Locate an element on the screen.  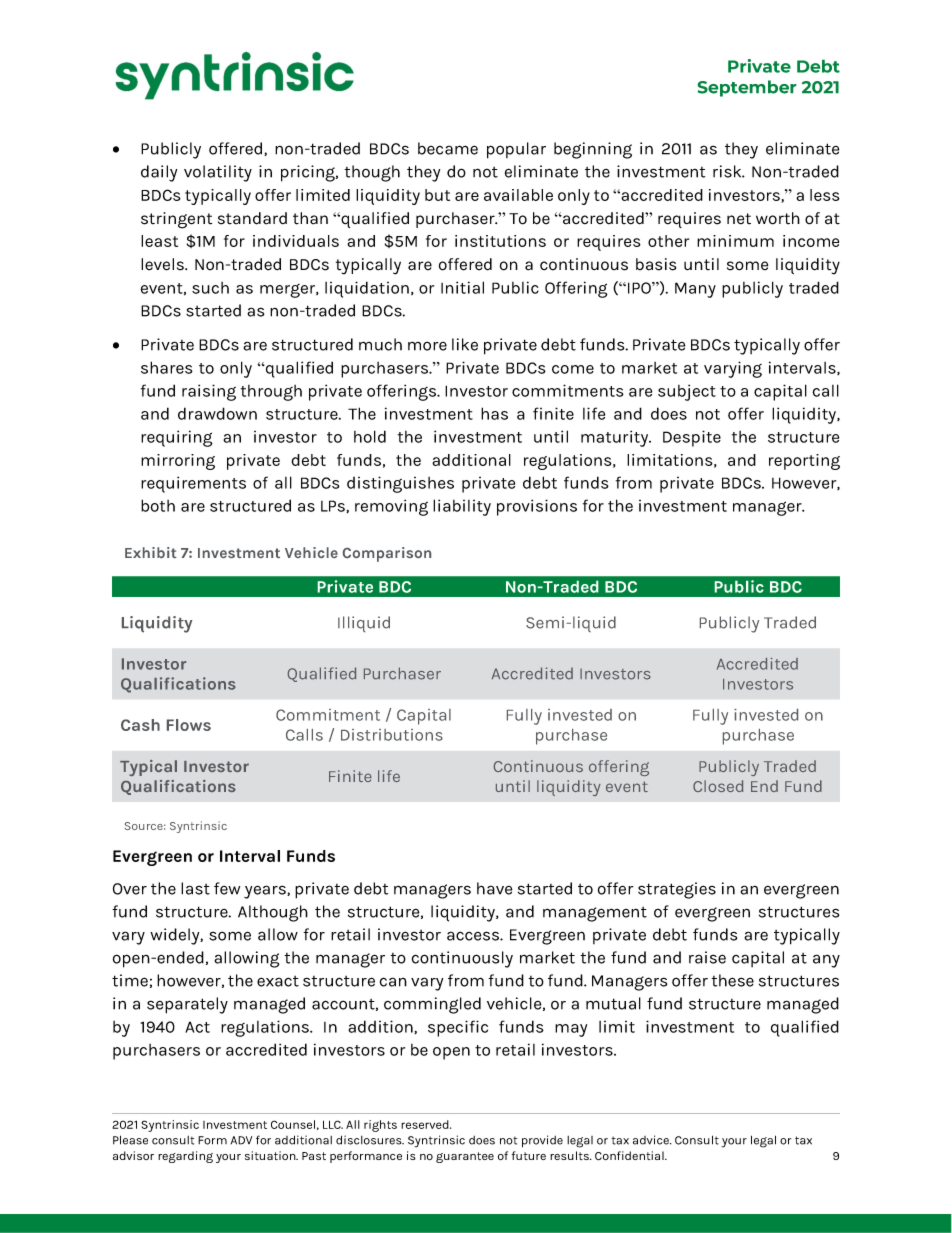
regarding is located at coordinates (185, 1157).
